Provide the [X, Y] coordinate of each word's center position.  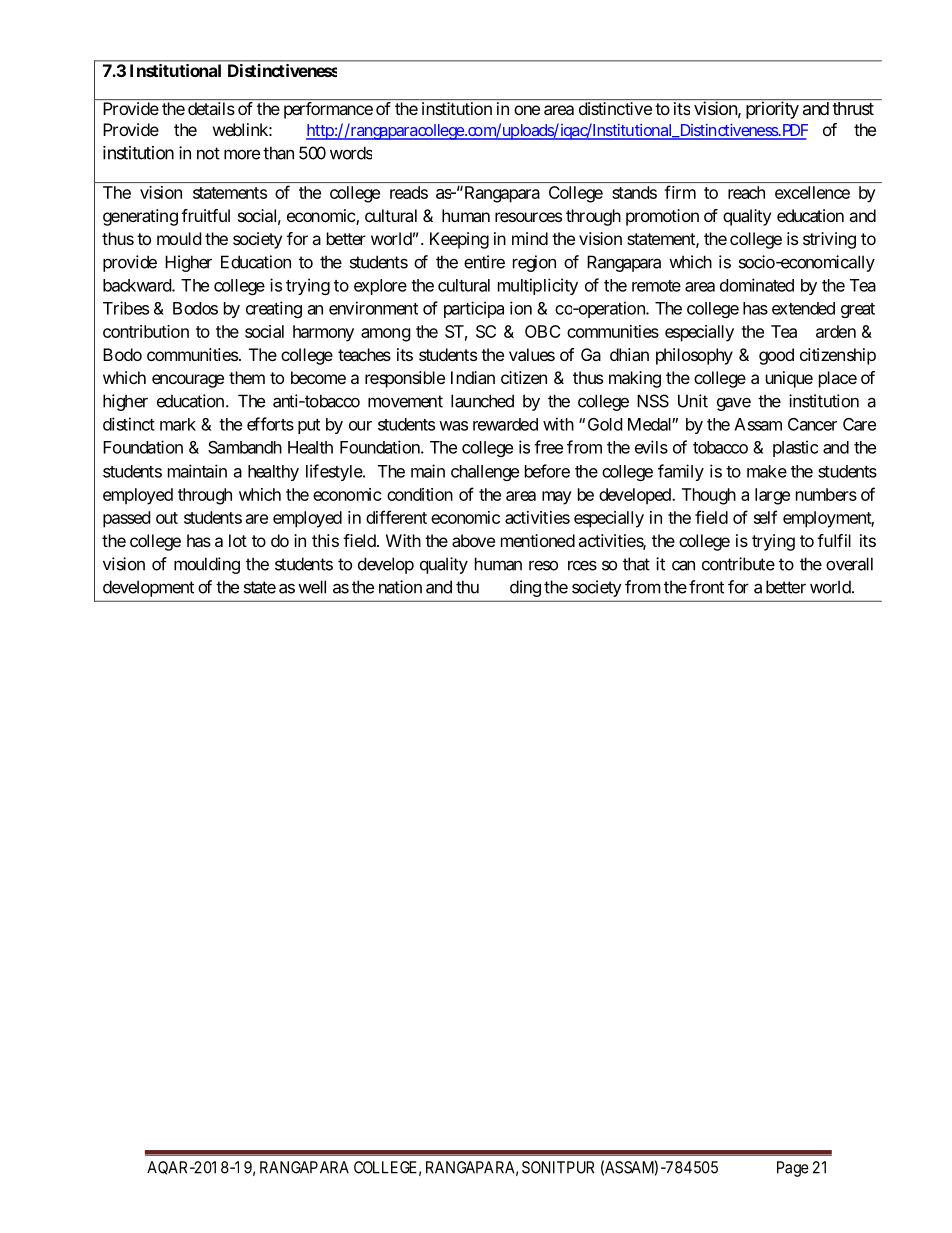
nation [400, 587]
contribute [738, 564]
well [312, 587]
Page [793, 1169]
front [706, 587]
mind [530, 238]
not [208, 153]
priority [772, 110]
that [636, 564]
